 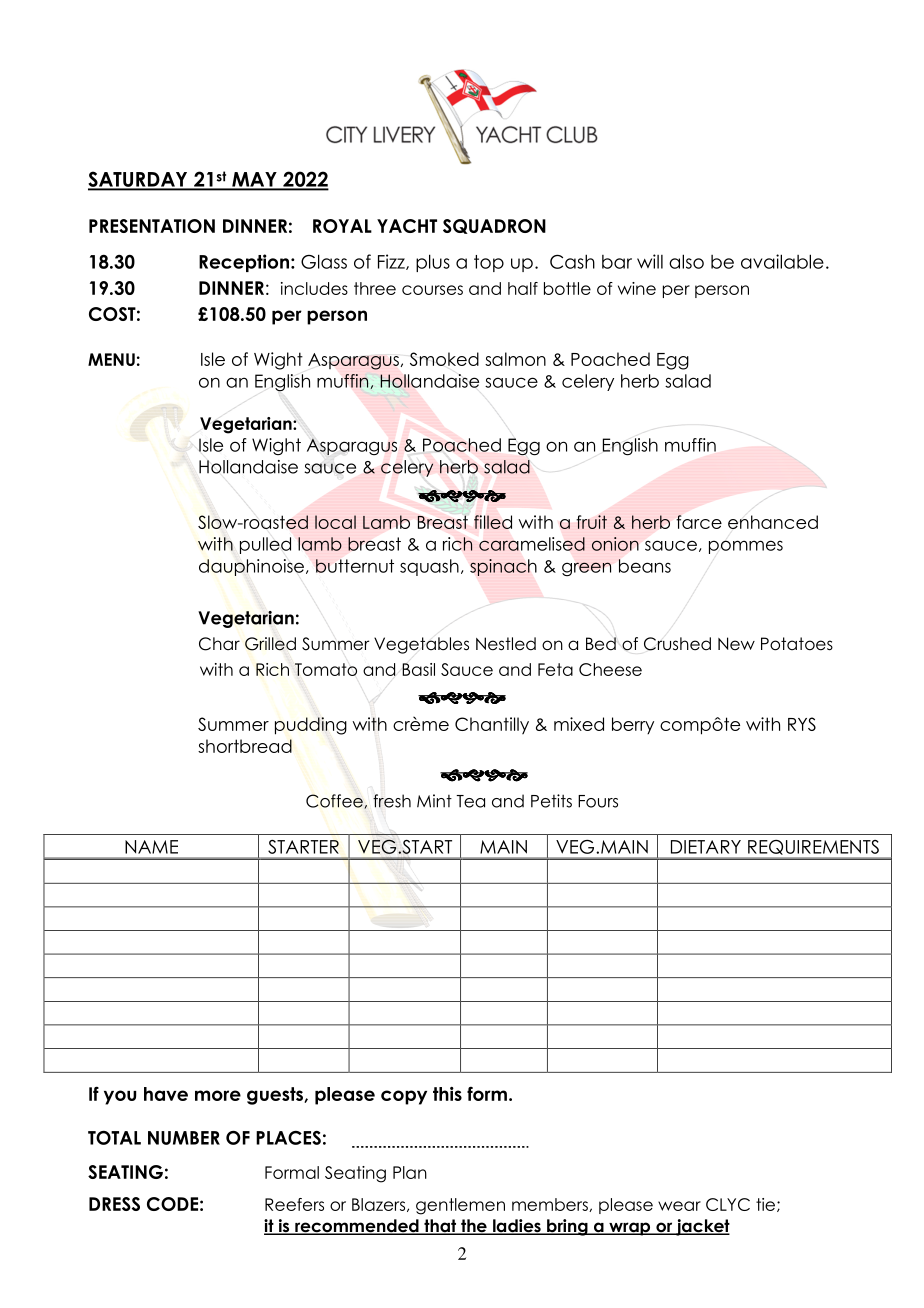 I want to click on MENU, so click(x=111, y=359).
